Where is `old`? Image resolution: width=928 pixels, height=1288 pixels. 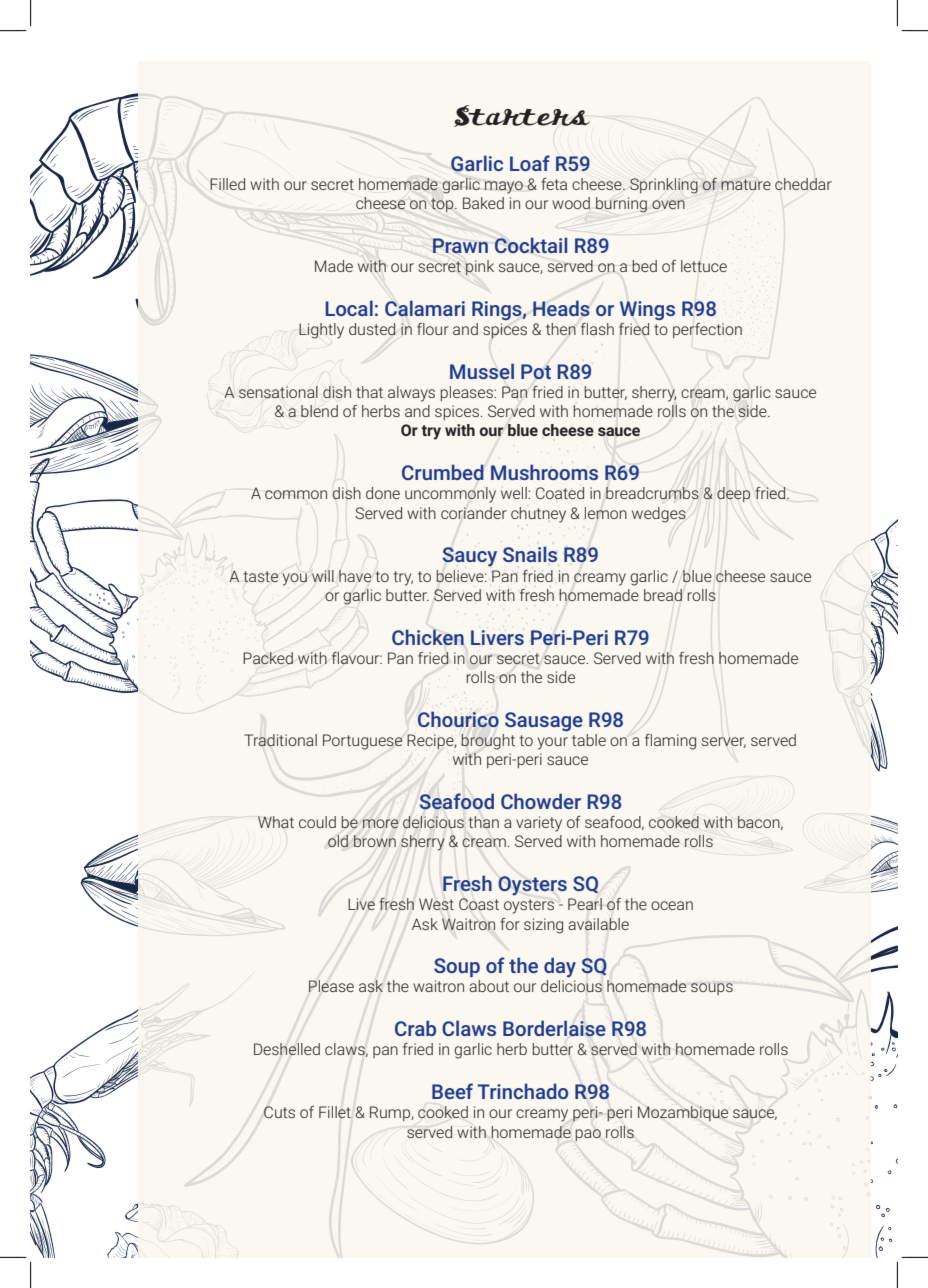 old is located at coordinates (338, 841).
